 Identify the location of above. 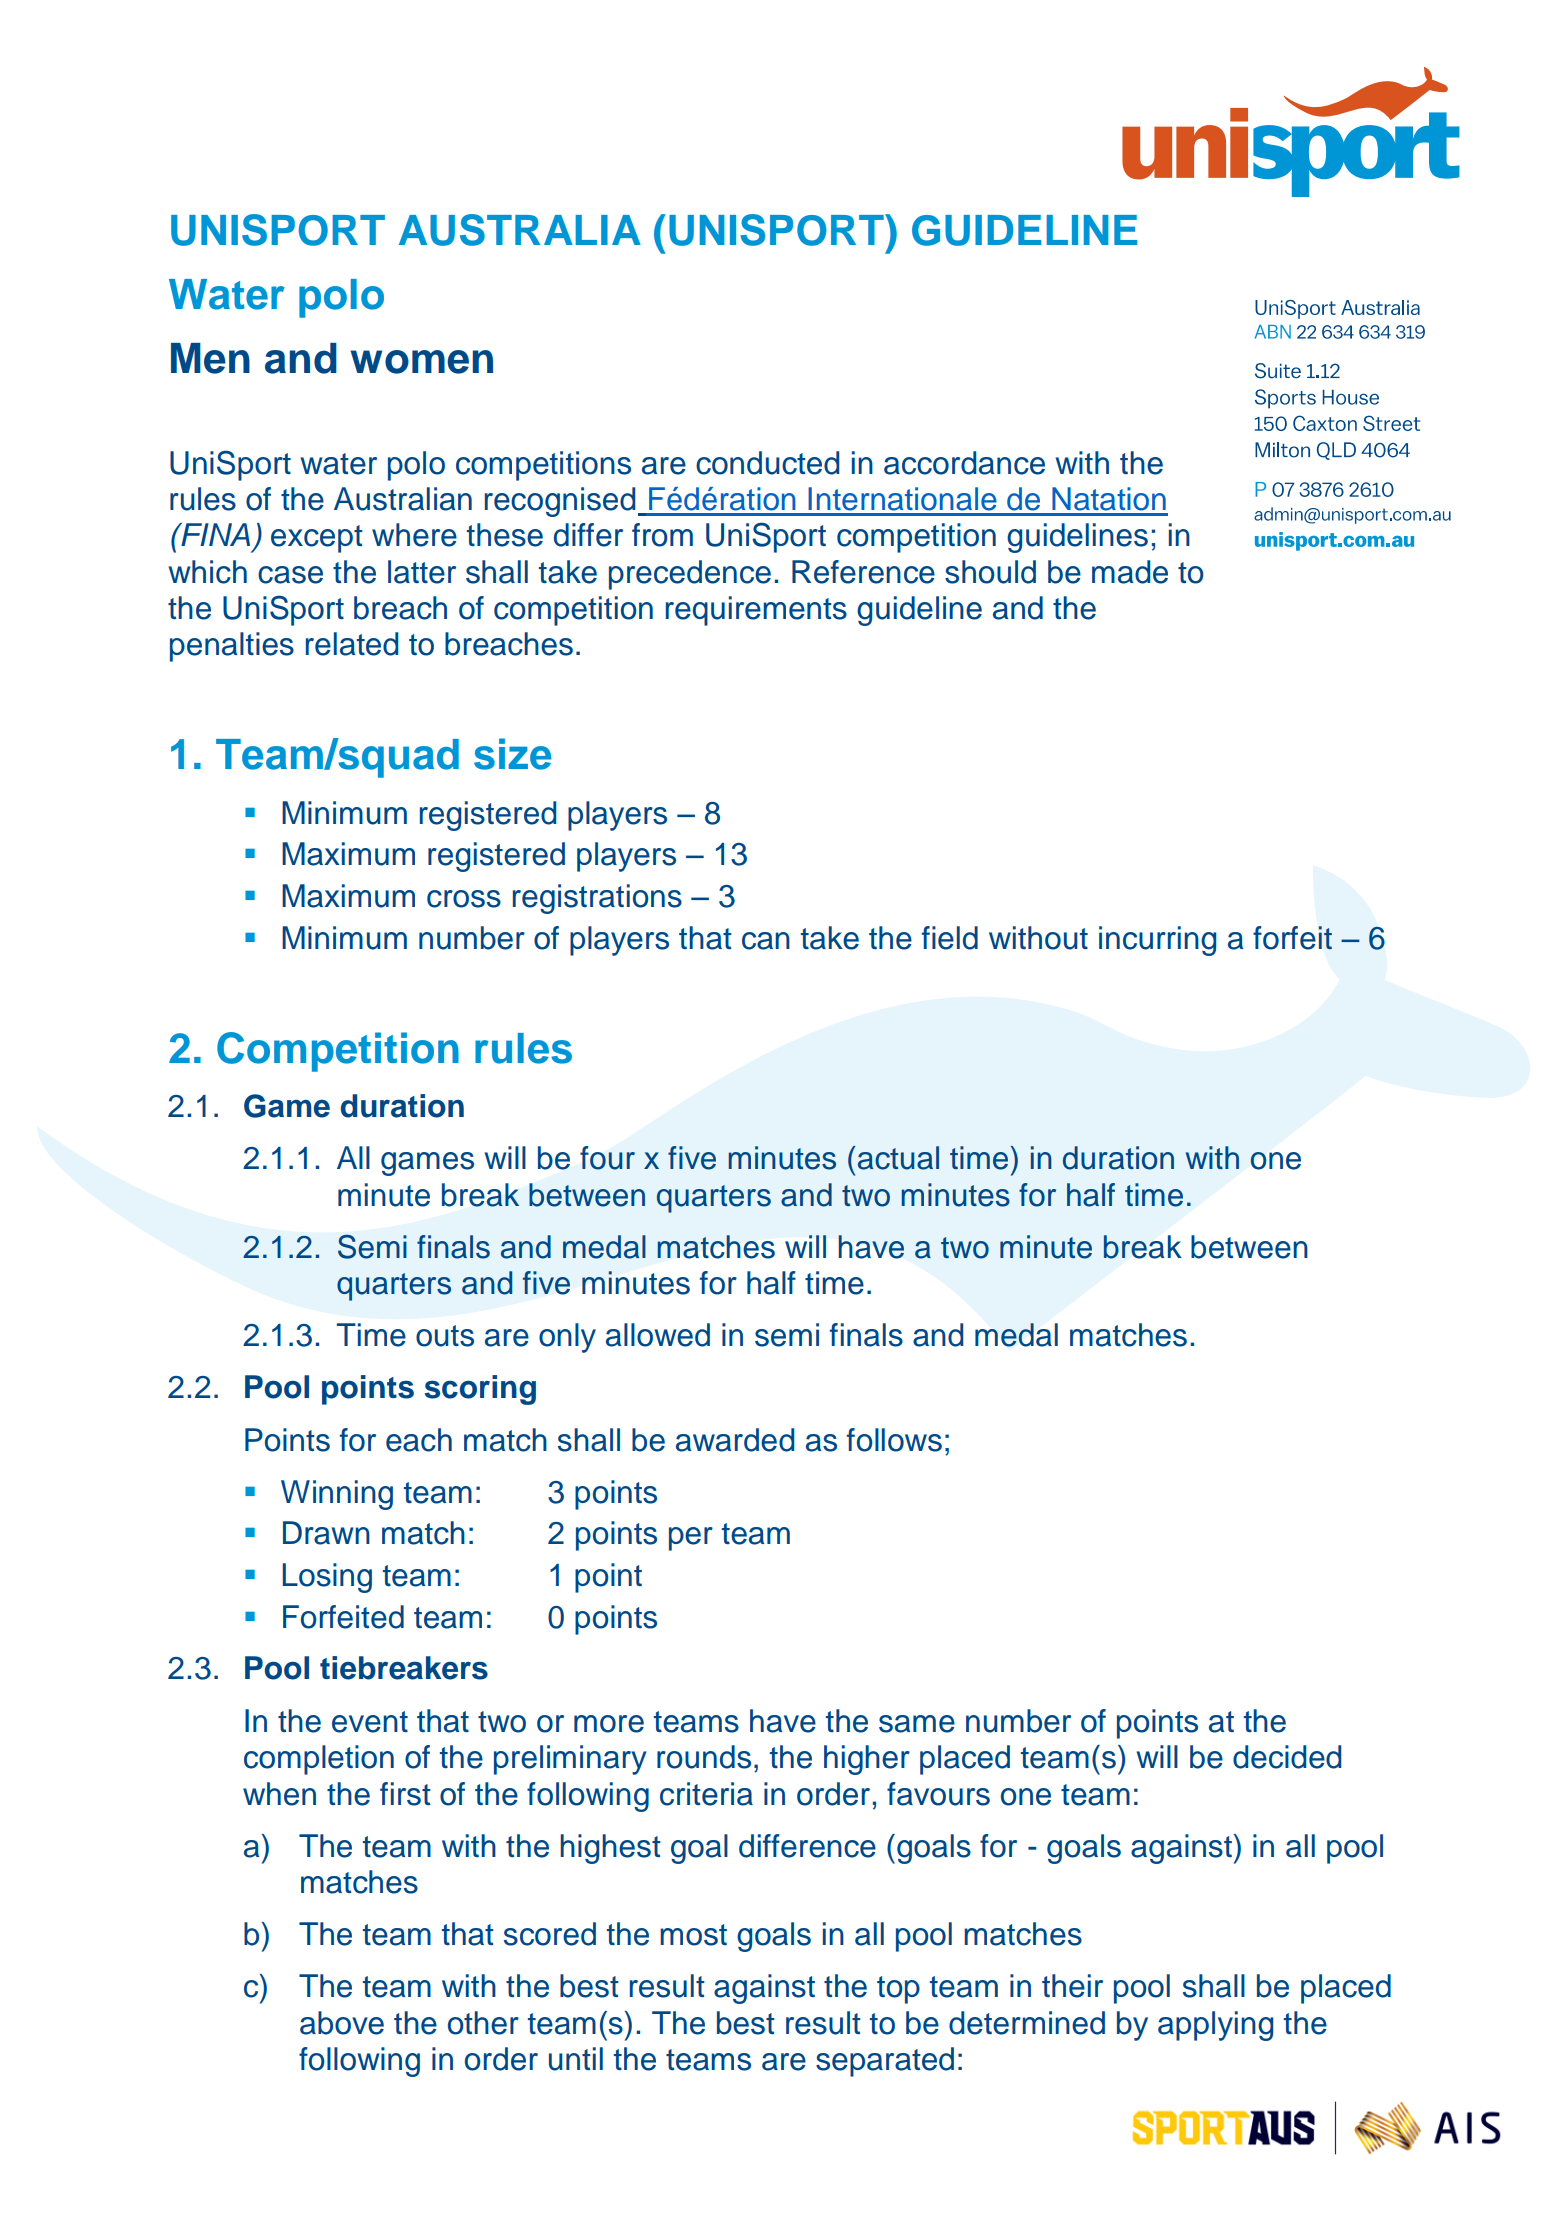
(342, 2023).
